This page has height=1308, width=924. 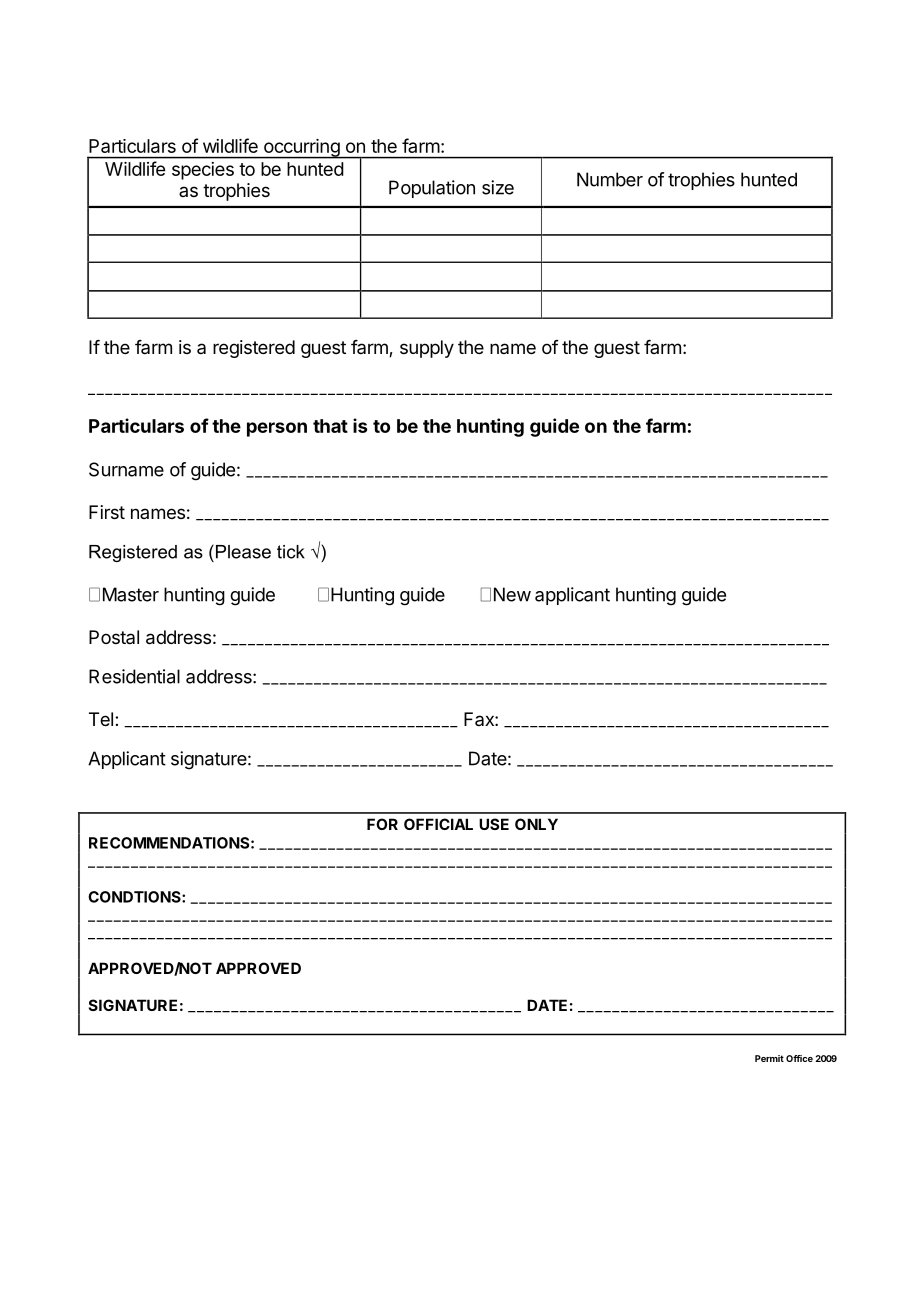 What do you see at coordinates (769, 1058) in the page?
I see `Permit` at bounding box center [769, 1058].
